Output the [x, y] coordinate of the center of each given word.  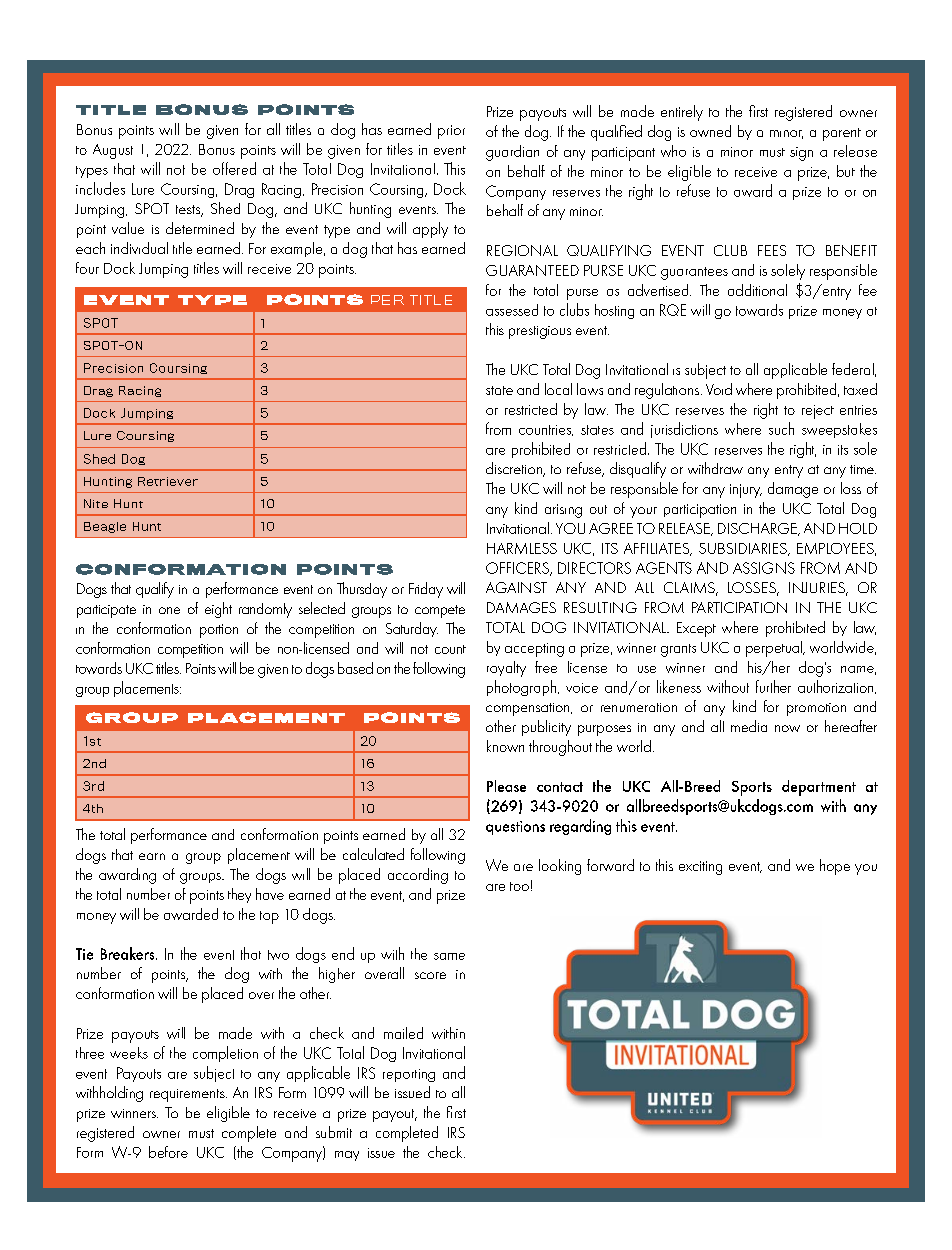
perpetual [775, 649]
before [168, 1152]
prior [451, 132]
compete [440, 611]
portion [219, 631]
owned [710, 131]
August [113, 151]
